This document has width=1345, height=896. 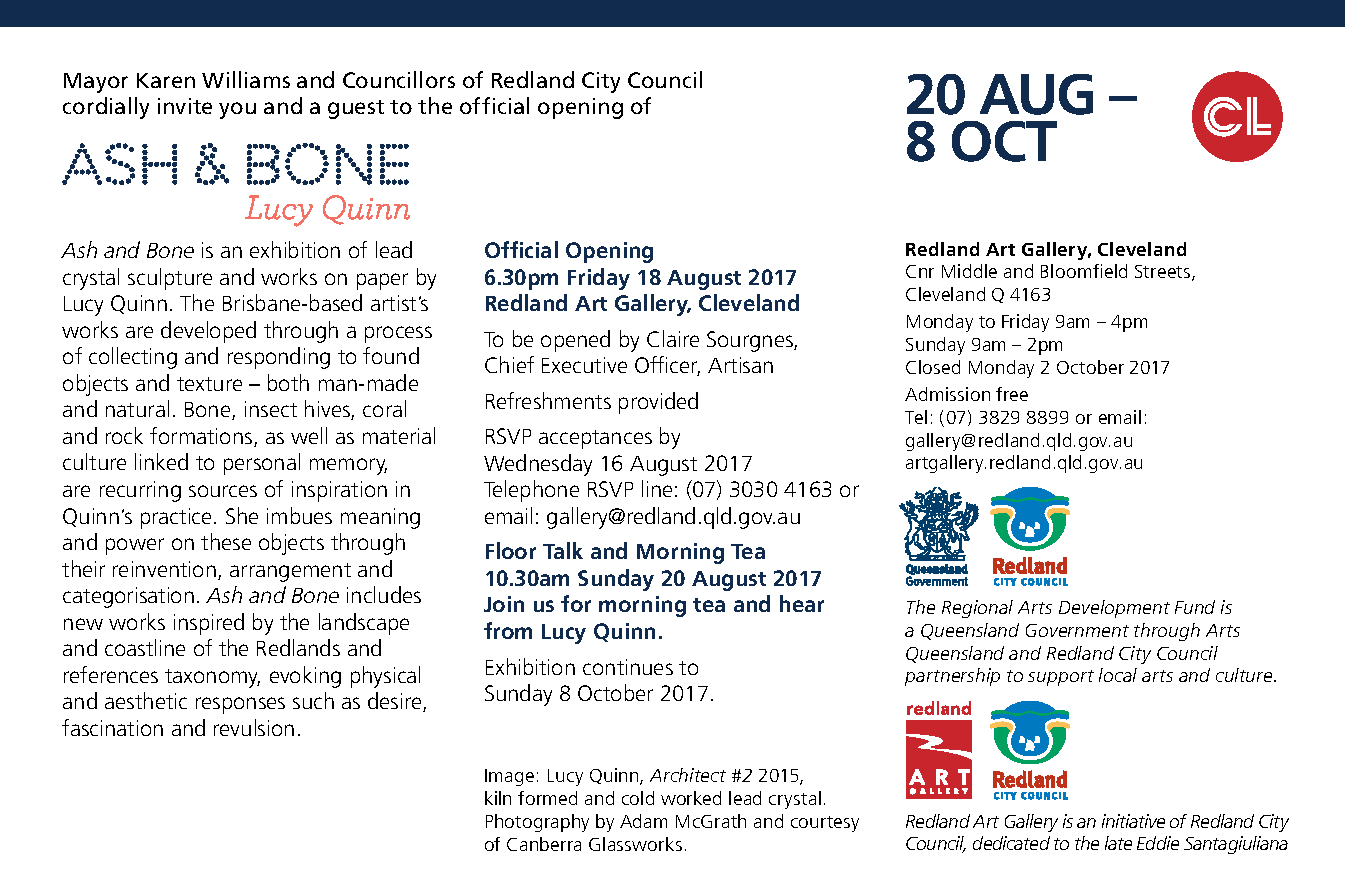 I want to click on free, so click(x=1012, y=394).
